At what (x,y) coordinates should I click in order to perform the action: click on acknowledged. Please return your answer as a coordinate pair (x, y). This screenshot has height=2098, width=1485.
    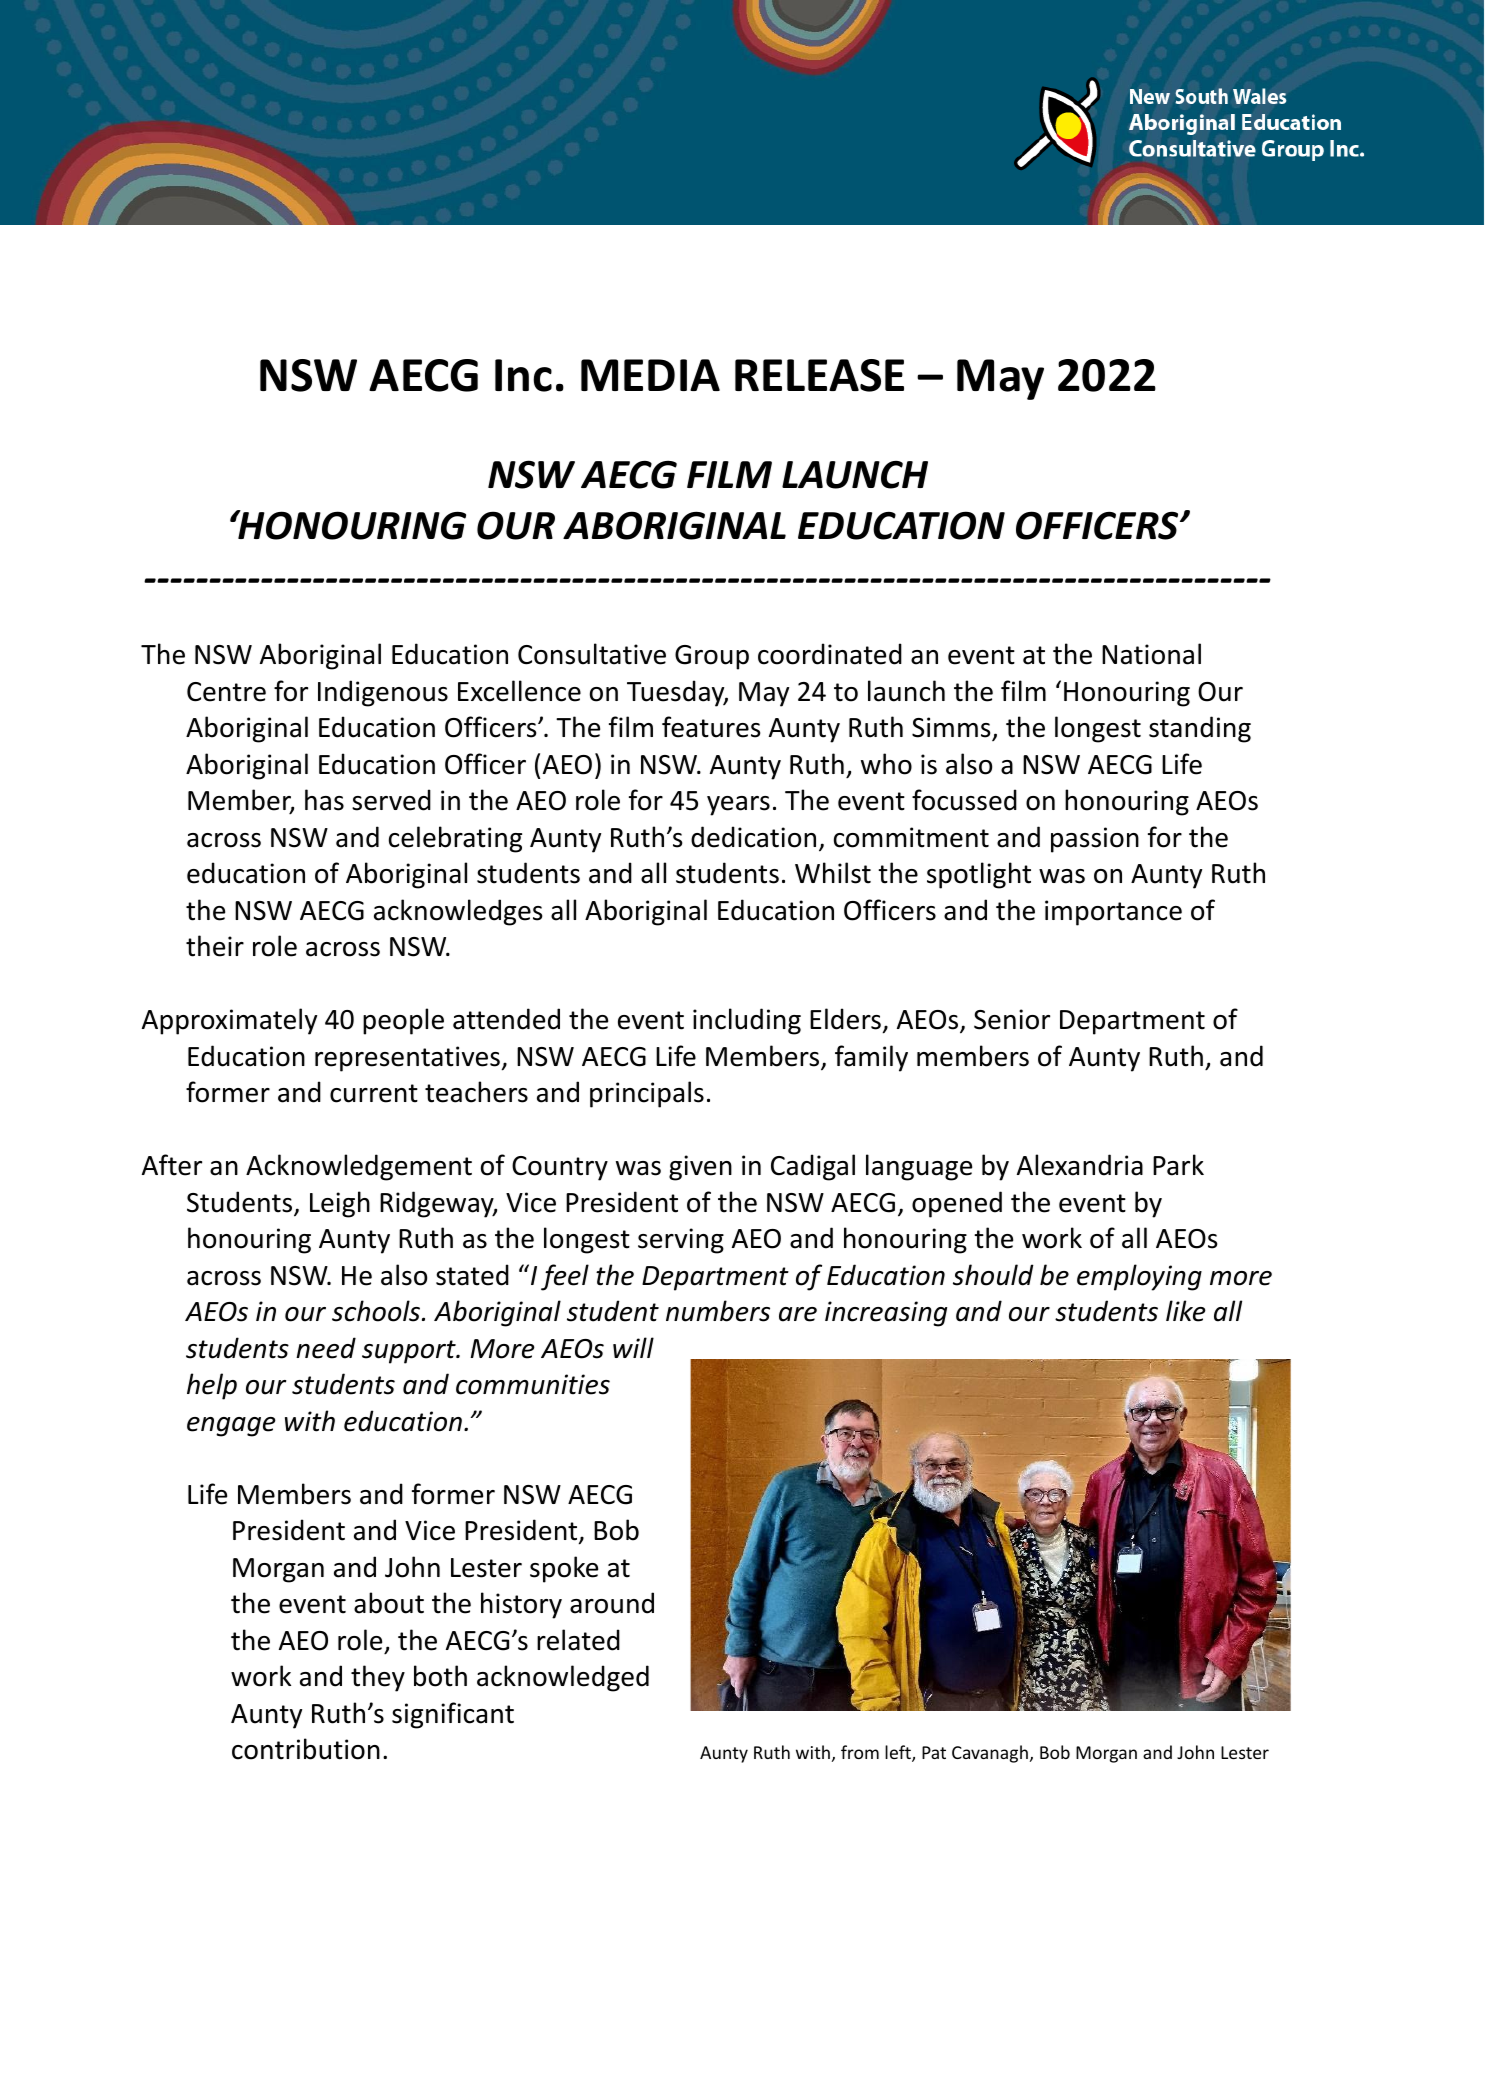
    Looking at the image, I should click on (563, 1678).
